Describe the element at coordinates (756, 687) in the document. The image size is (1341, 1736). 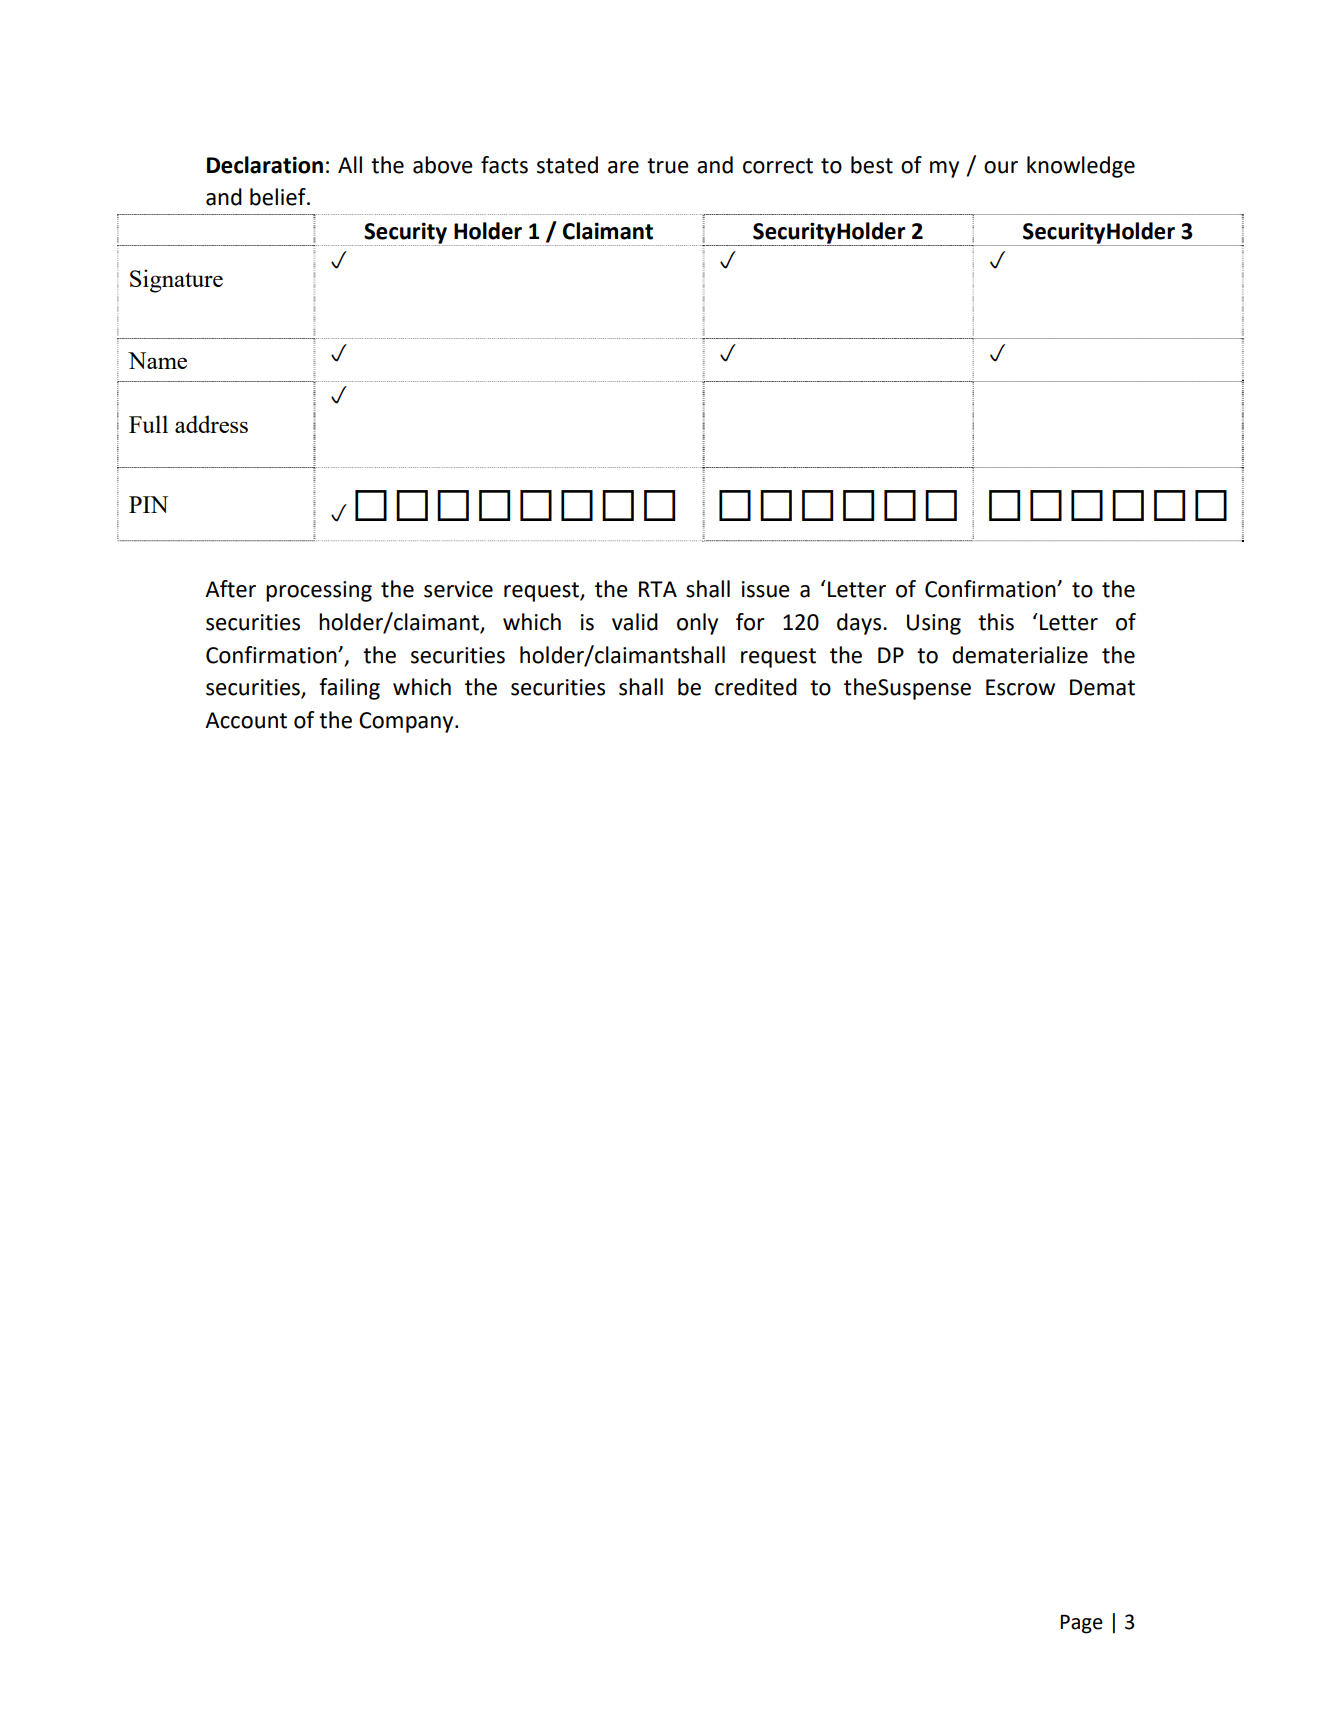
I see `credited` at that location.
